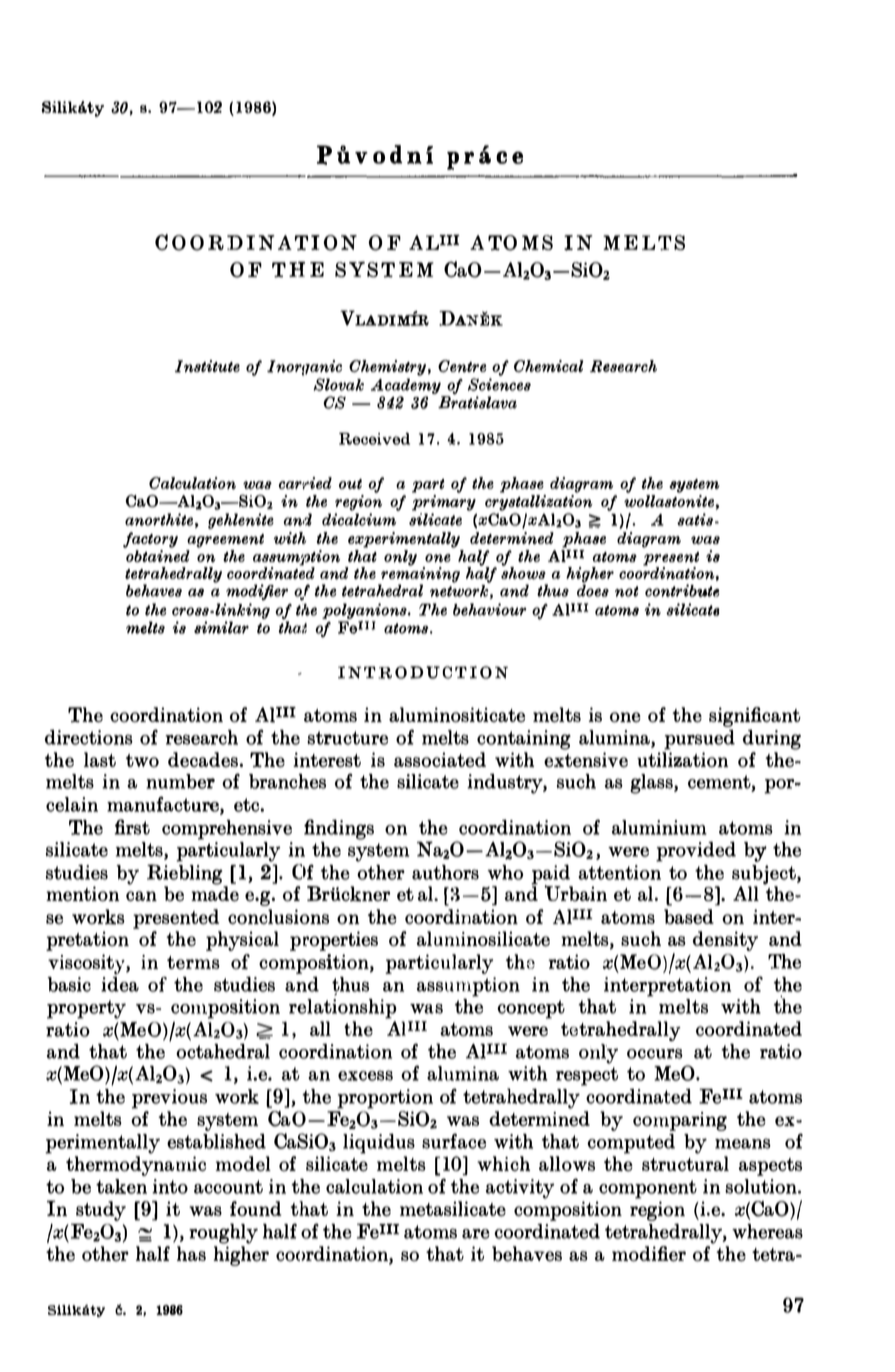 The height and width of the screenshot is (1372, 895). I want to click on Institute, so click(207, 366).
